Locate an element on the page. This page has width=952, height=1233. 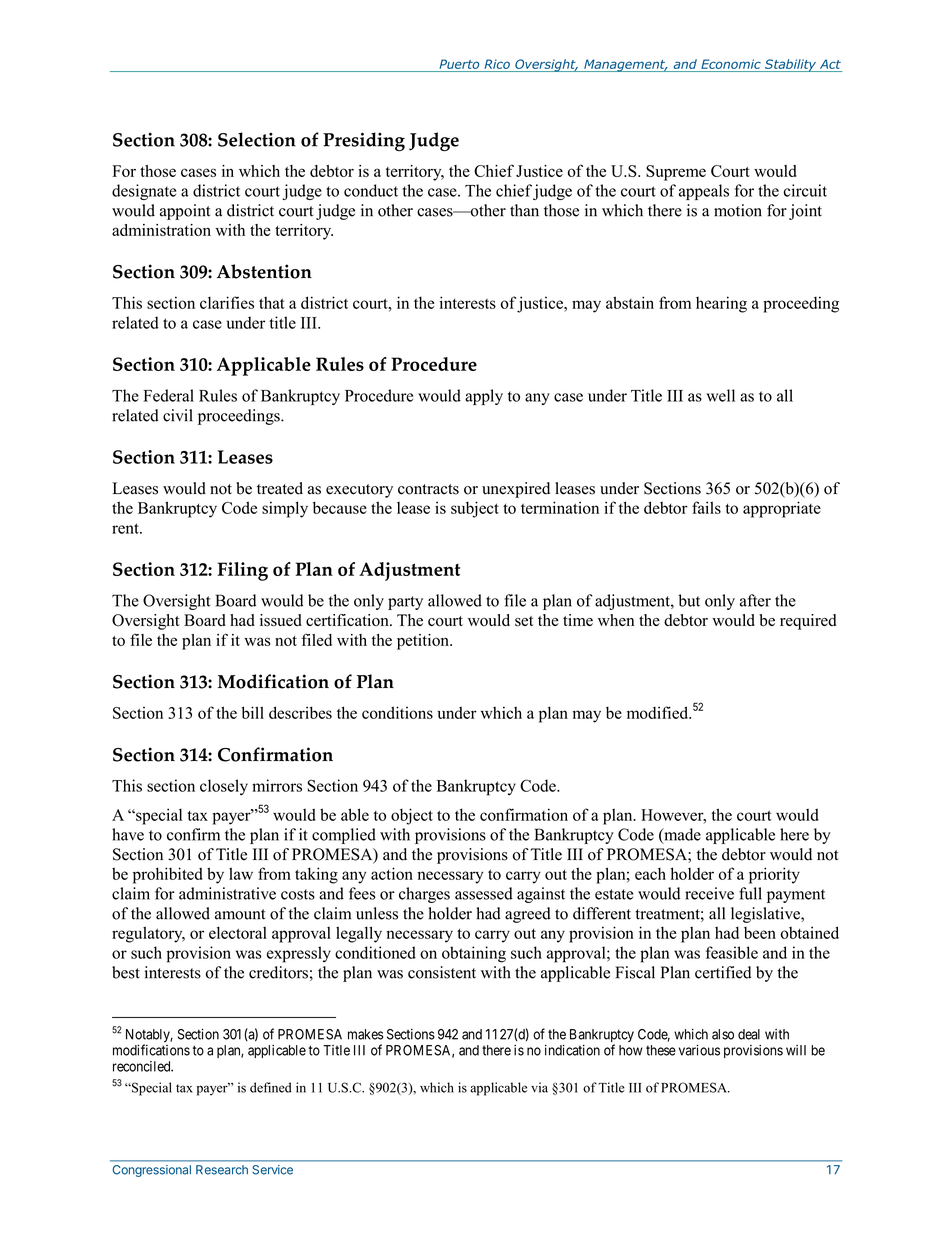
apply is located at coordinates (484, 397).
